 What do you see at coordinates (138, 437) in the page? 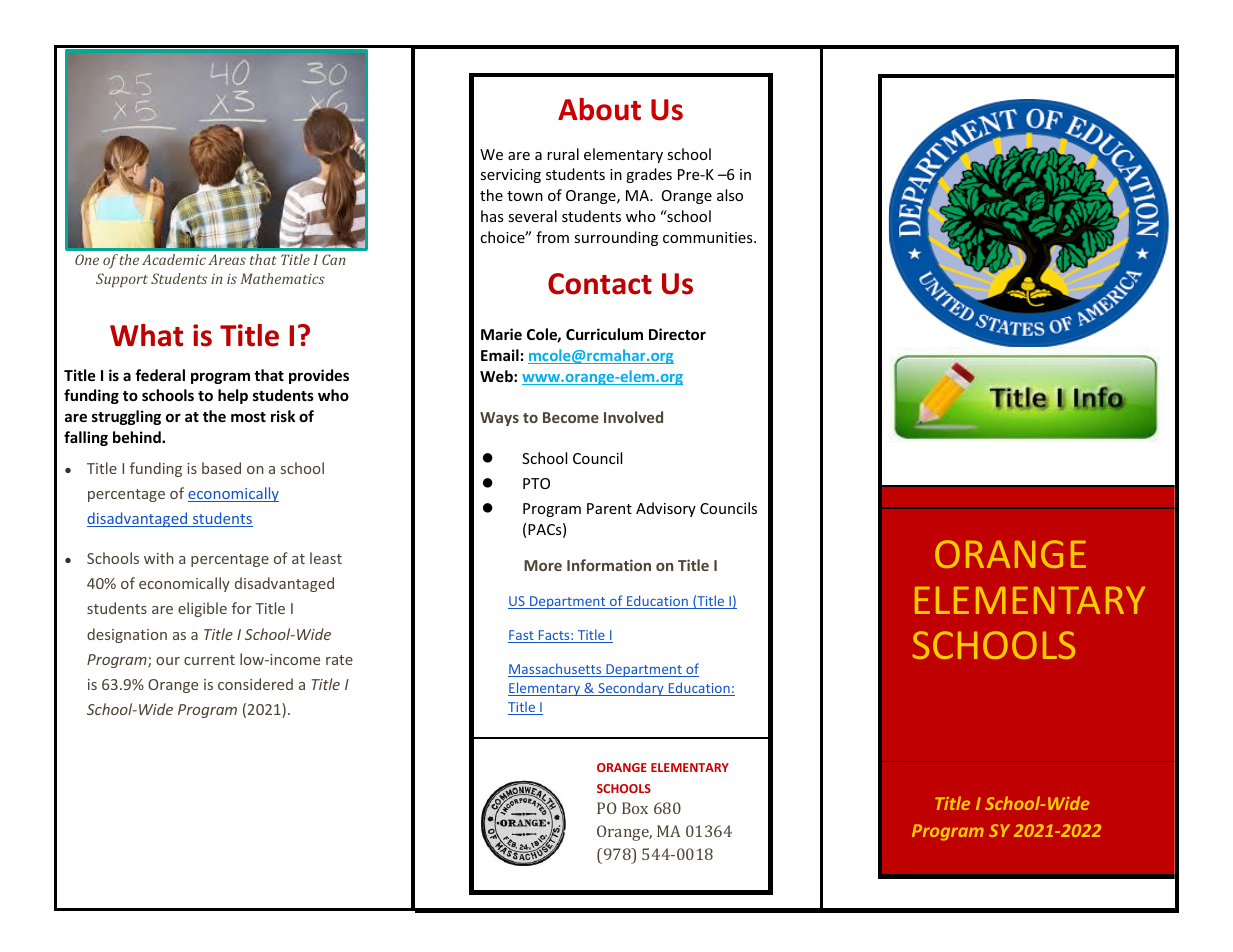
I see `behind` at bounding box center [138, 437].
